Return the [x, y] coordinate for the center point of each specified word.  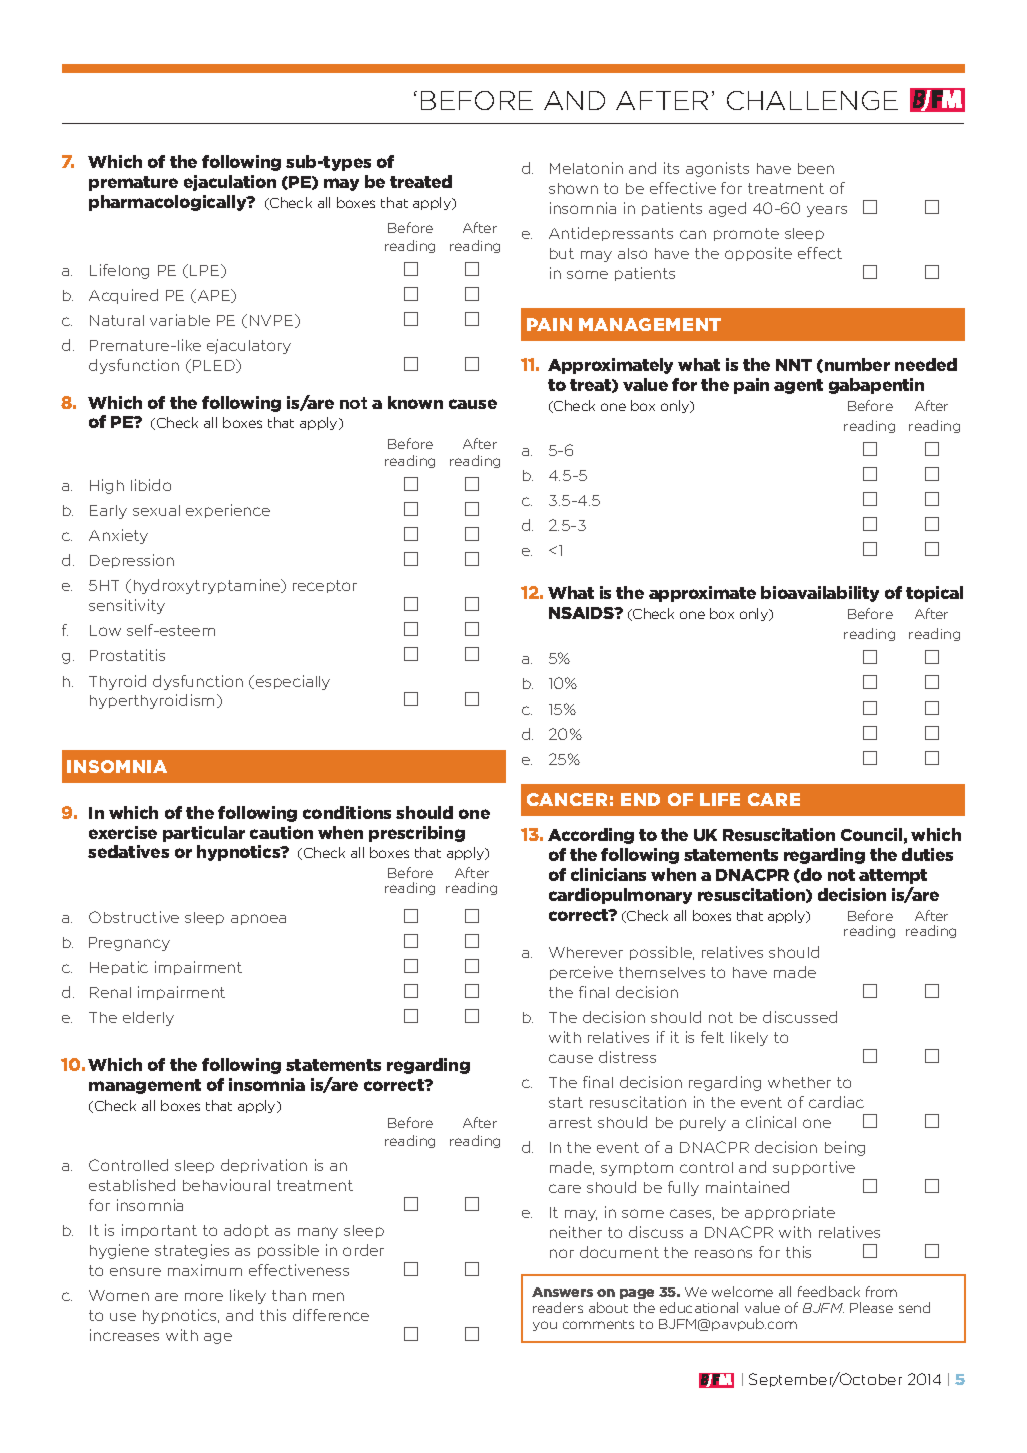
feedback [829, 1291]
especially [293, 682]
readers [558, 1307]
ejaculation [230, 183]
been [816, 168]
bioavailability [820, 594]
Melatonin [586, 168]
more [204, 1296]
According [591, 836]
